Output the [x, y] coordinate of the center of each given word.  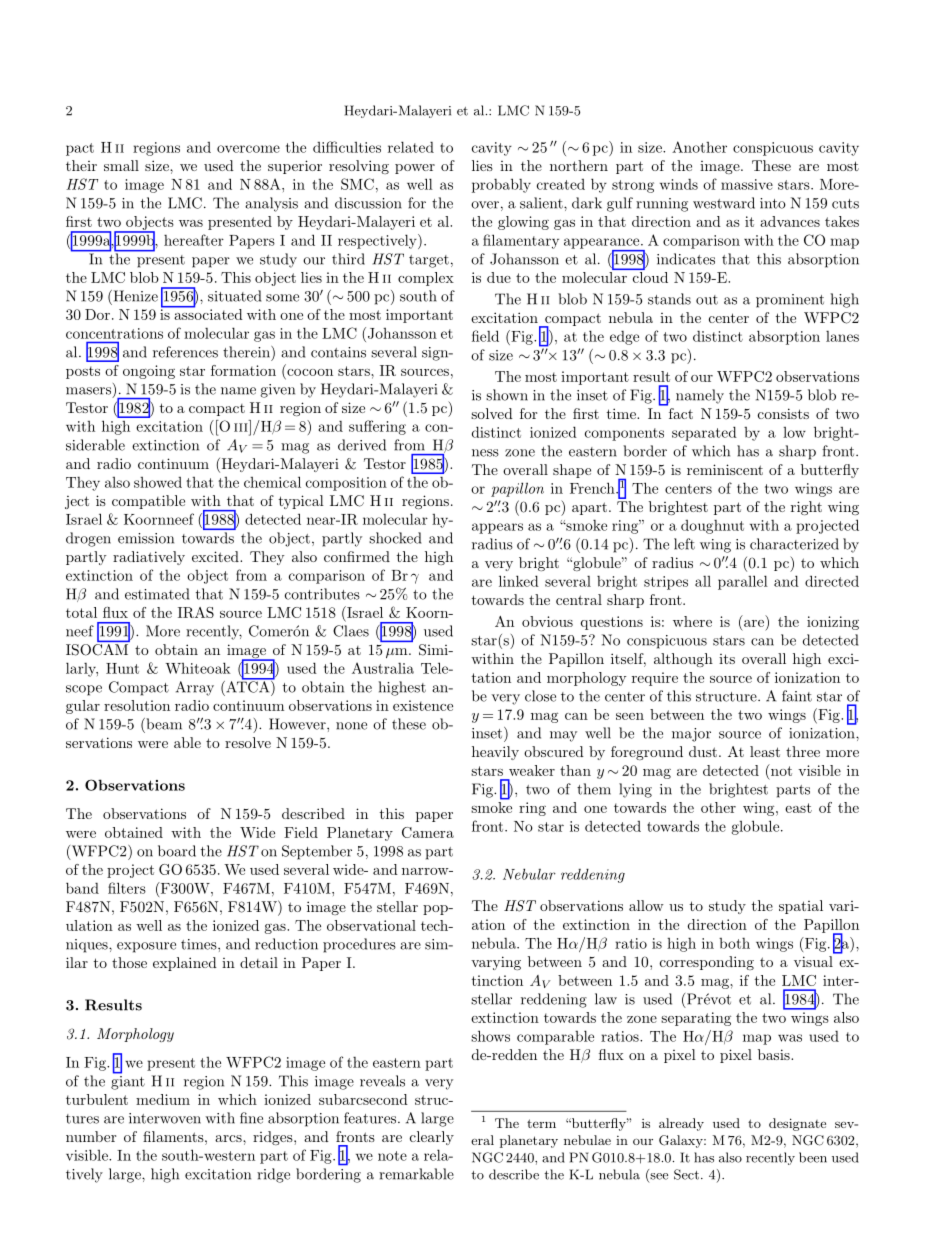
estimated [157, 594]
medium [163, 1099]
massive [747, 184]
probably [501, 185]
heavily [495, 753]
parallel [743, 582]
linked [519, 581]
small [121, 165]
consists [783, 413]
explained [185, 964]
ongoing [149, 372]
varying [496, 963]
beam [163, 724]
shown [507, 395]
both [734, 943]
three [803, 751]
